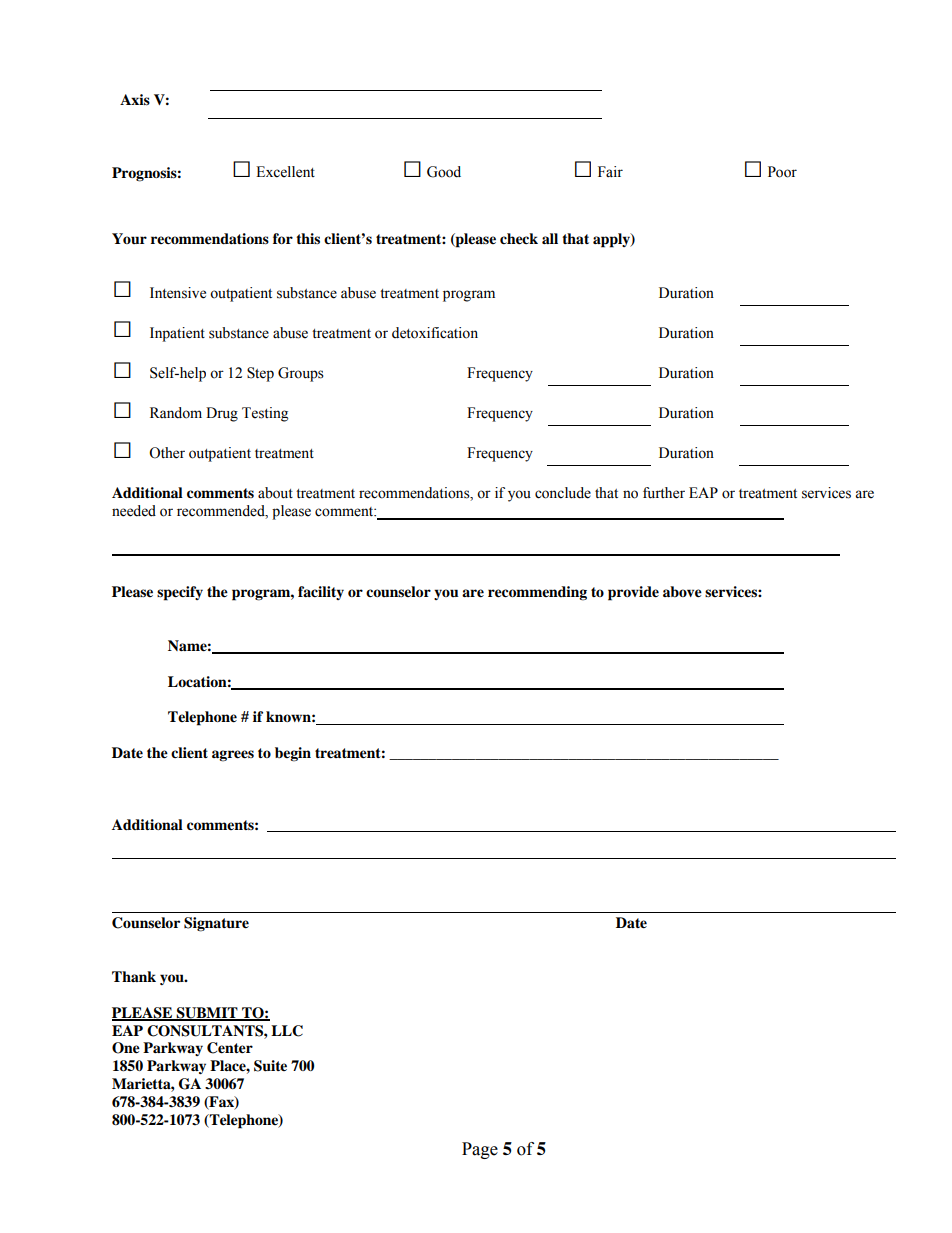 This screenshot has width=952, height=1233. Describe the element at coordinates (444, 172) in the screenshot. I see `Good` at that location.
